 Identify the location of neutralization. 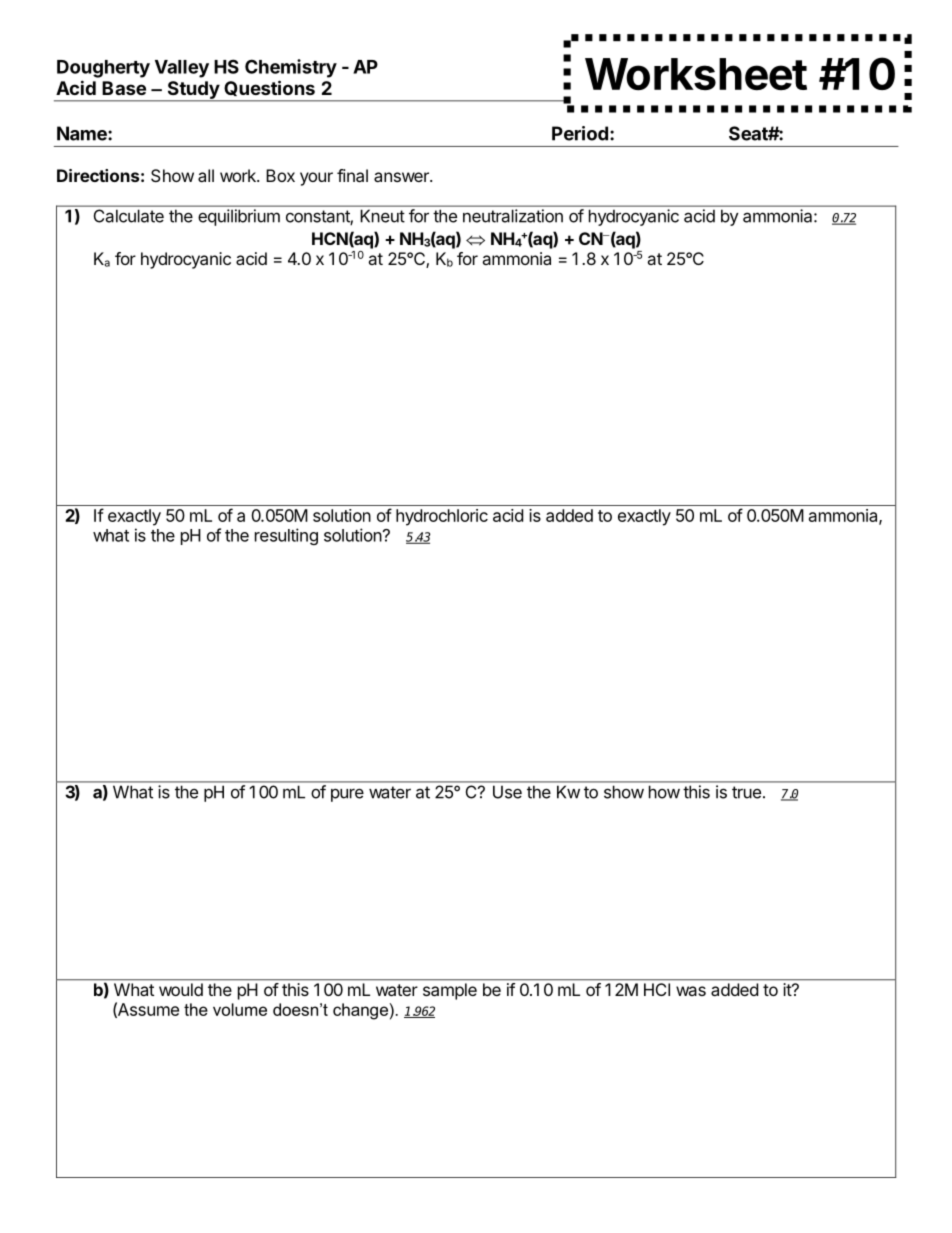
(513, 216).
